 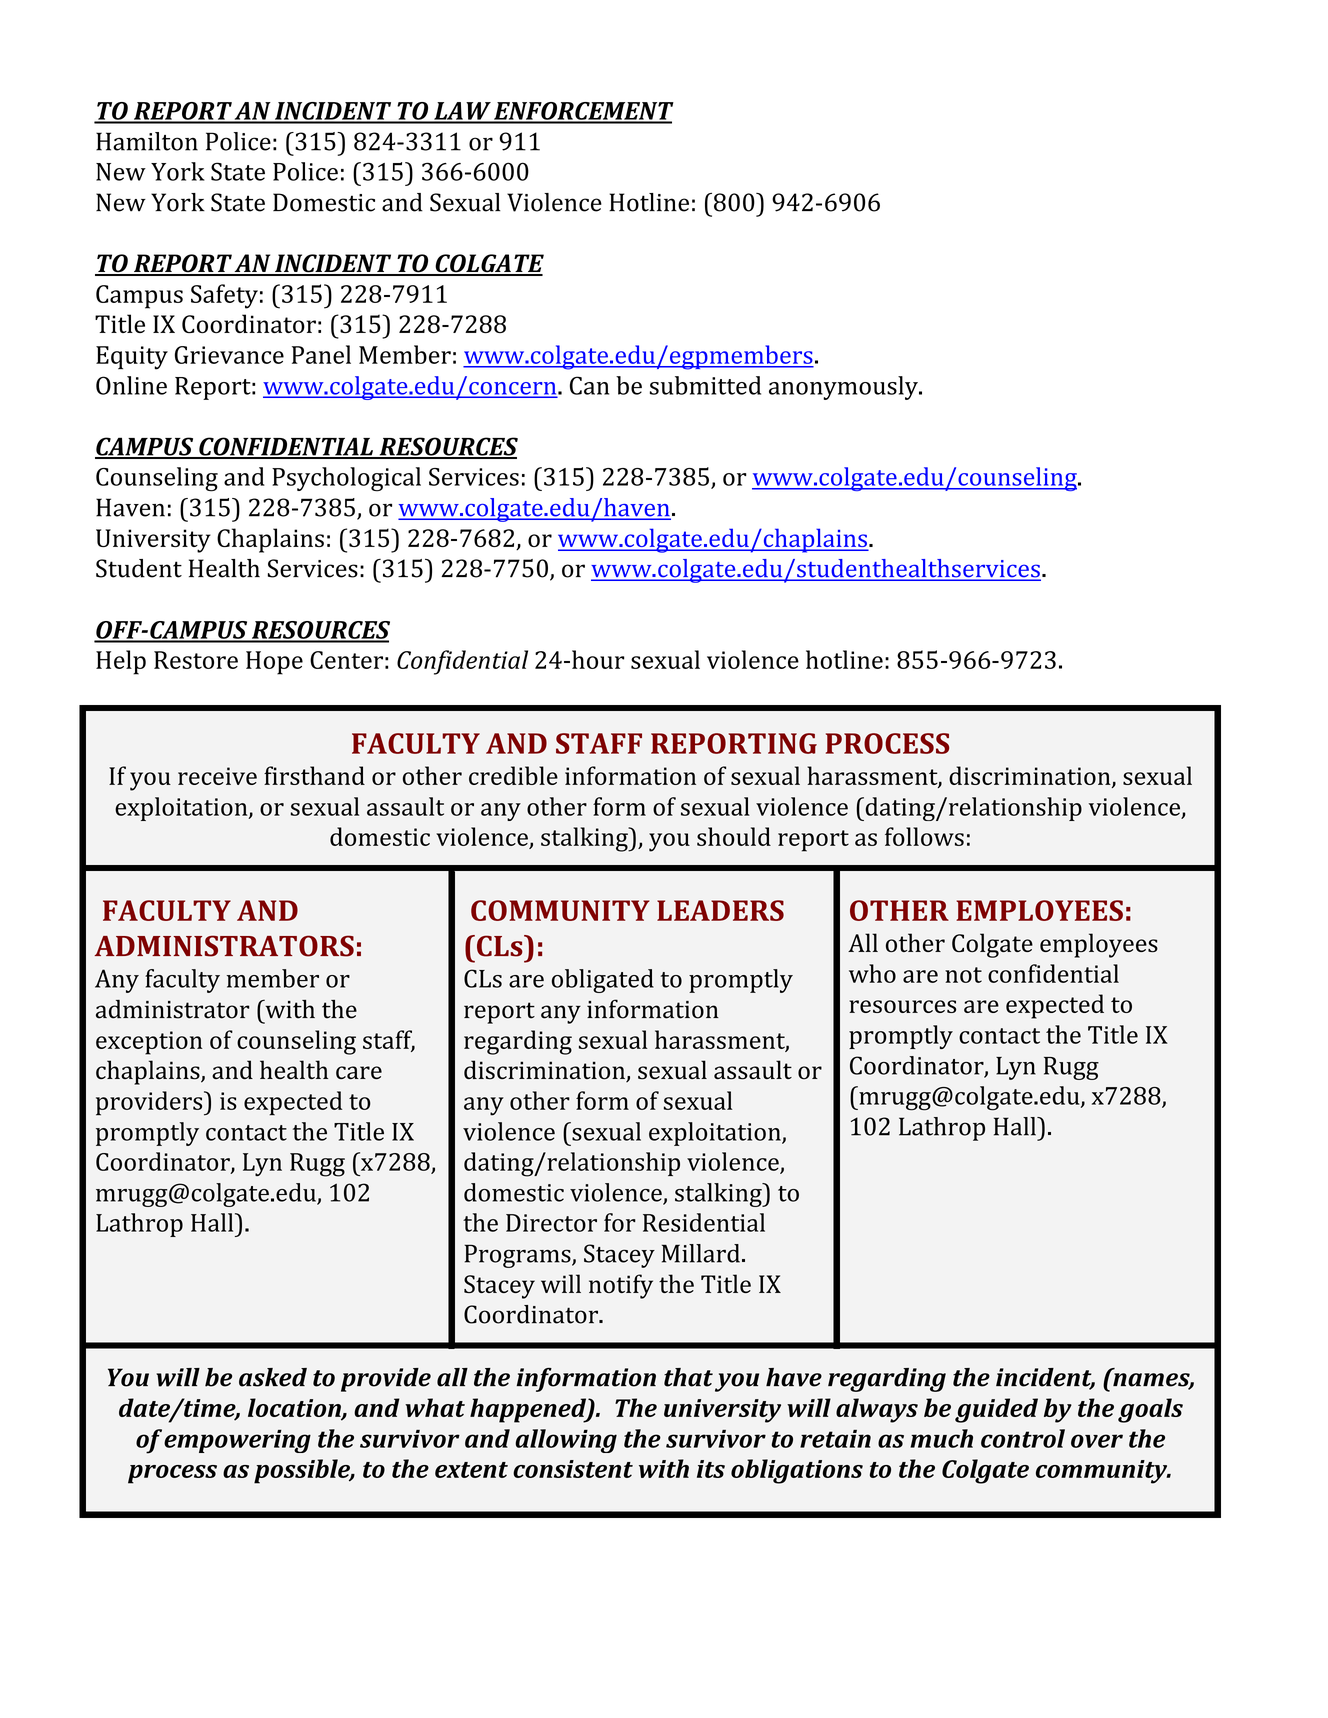 What do you see at coordinates (147, 141) in the screenshot?
I see `Hamilton` at bounding box center [147, 141].
